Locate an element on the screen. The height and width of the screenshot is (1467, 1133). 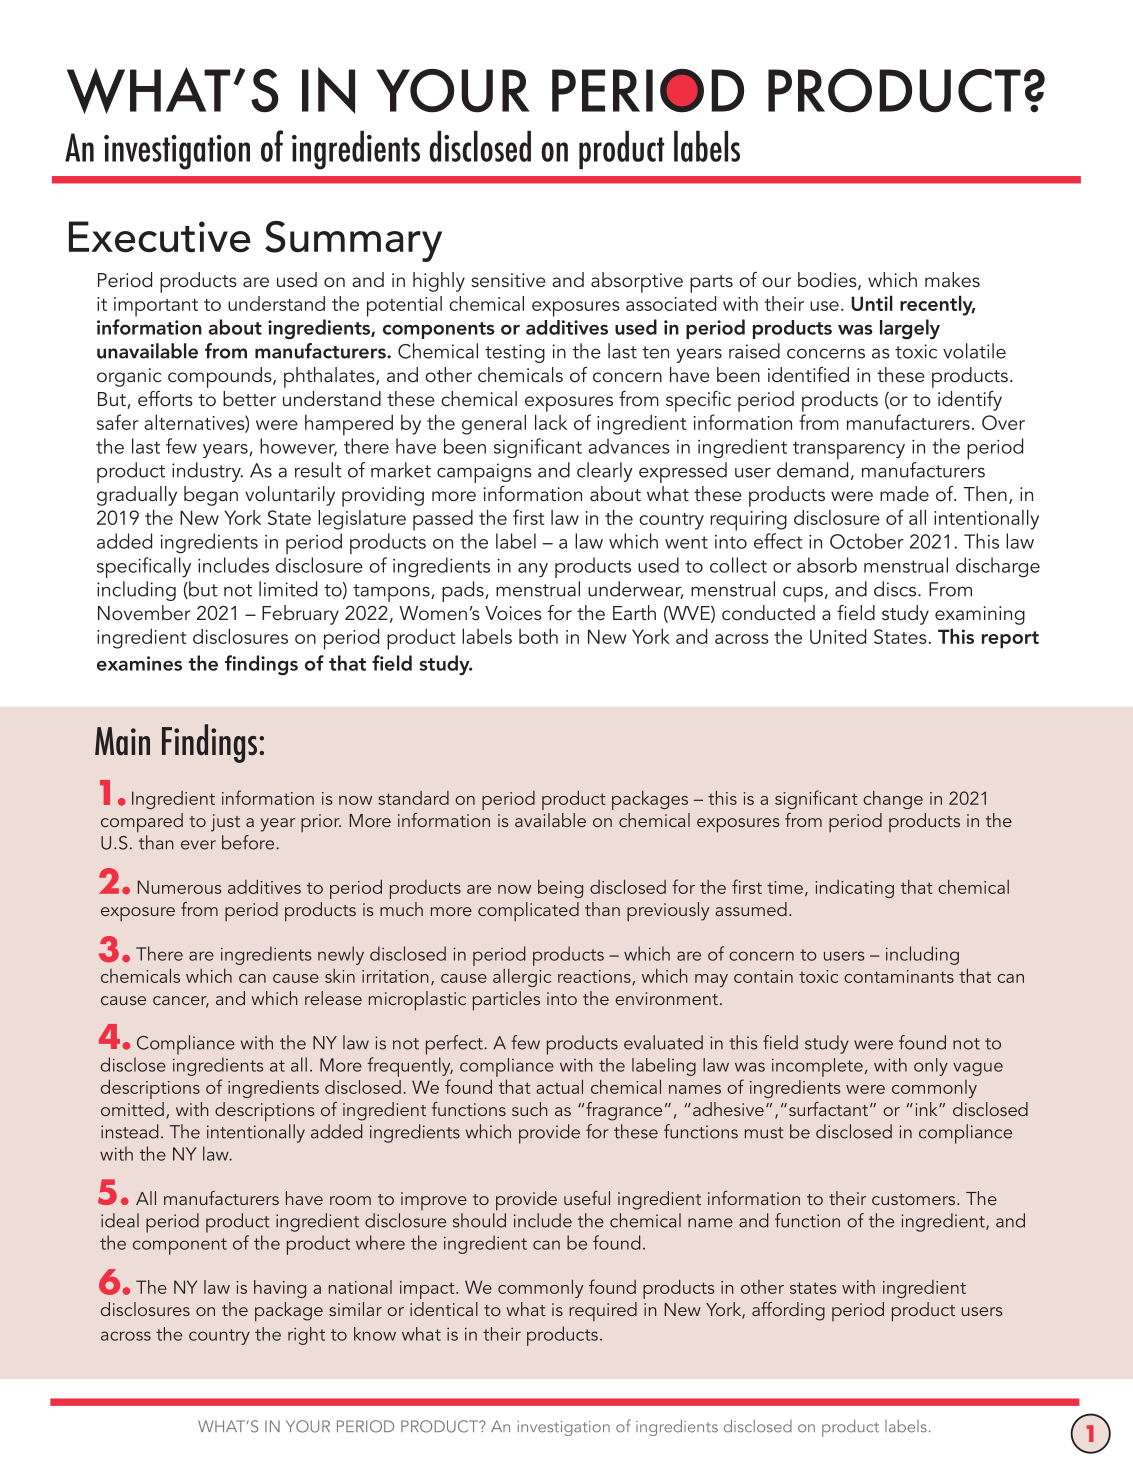
October is located at coordinates (867, 541).
